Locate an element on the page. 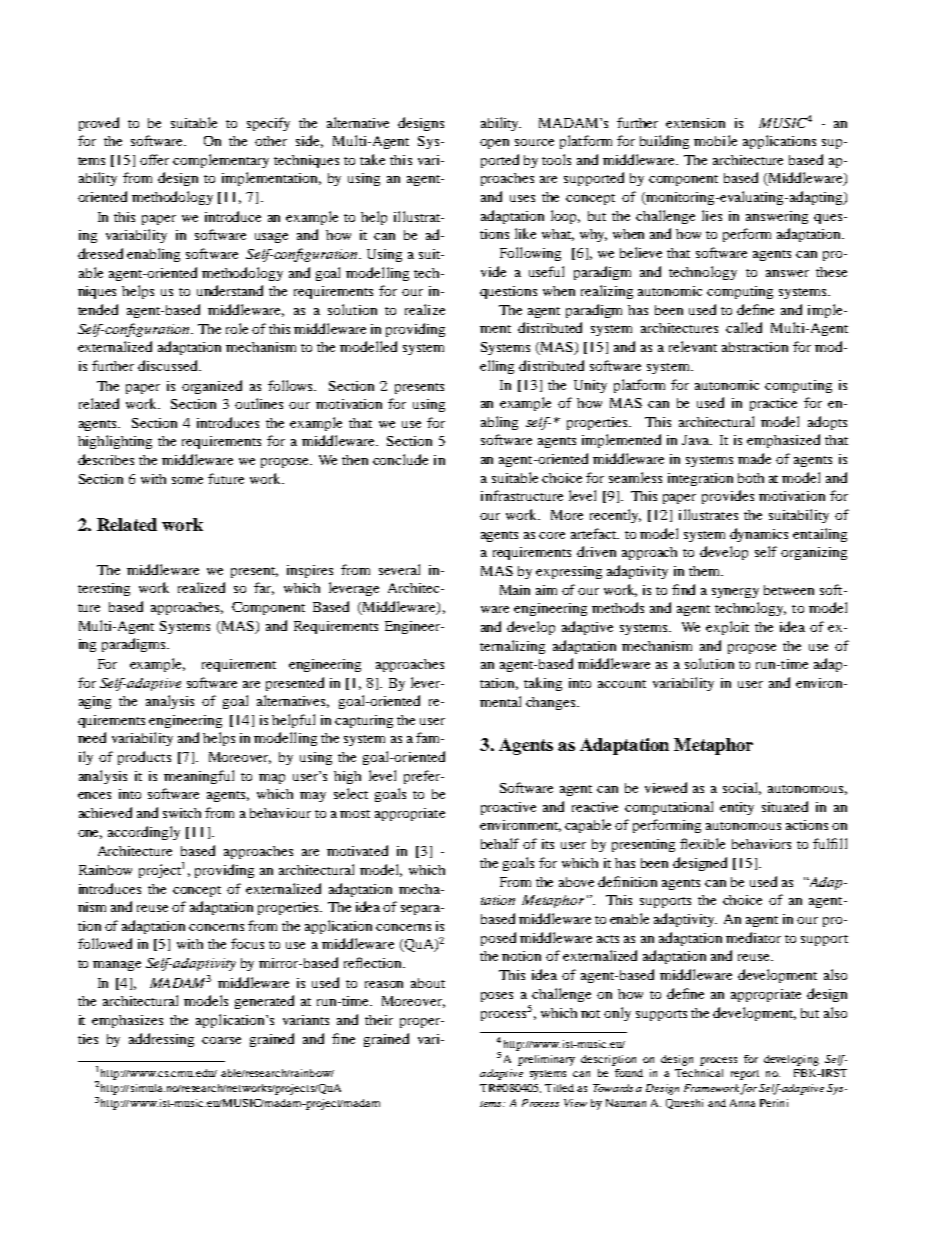 This image has width=952, height=1233. conclude is located at coordinates (400, 459).
